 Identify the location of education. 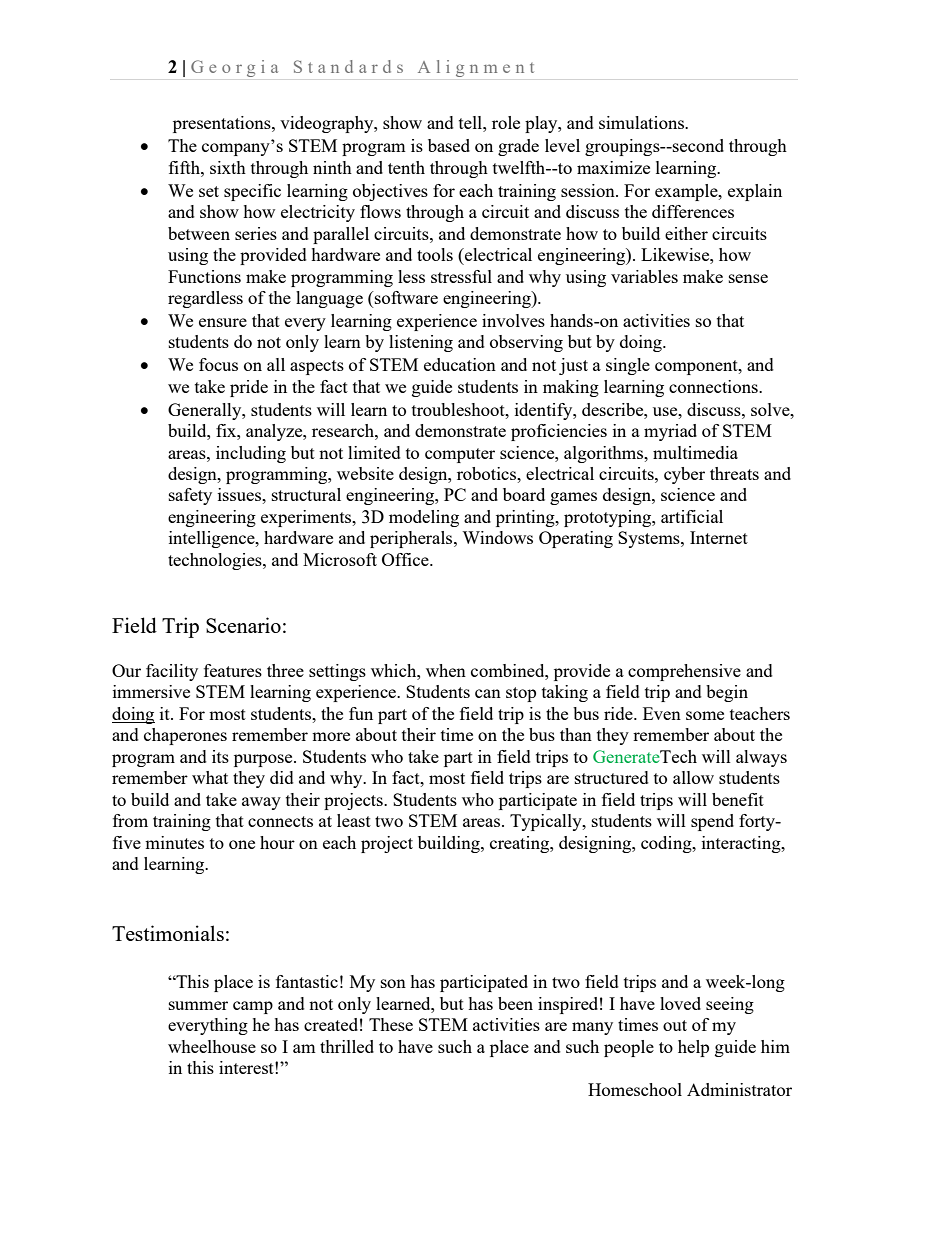
(460, 364).
